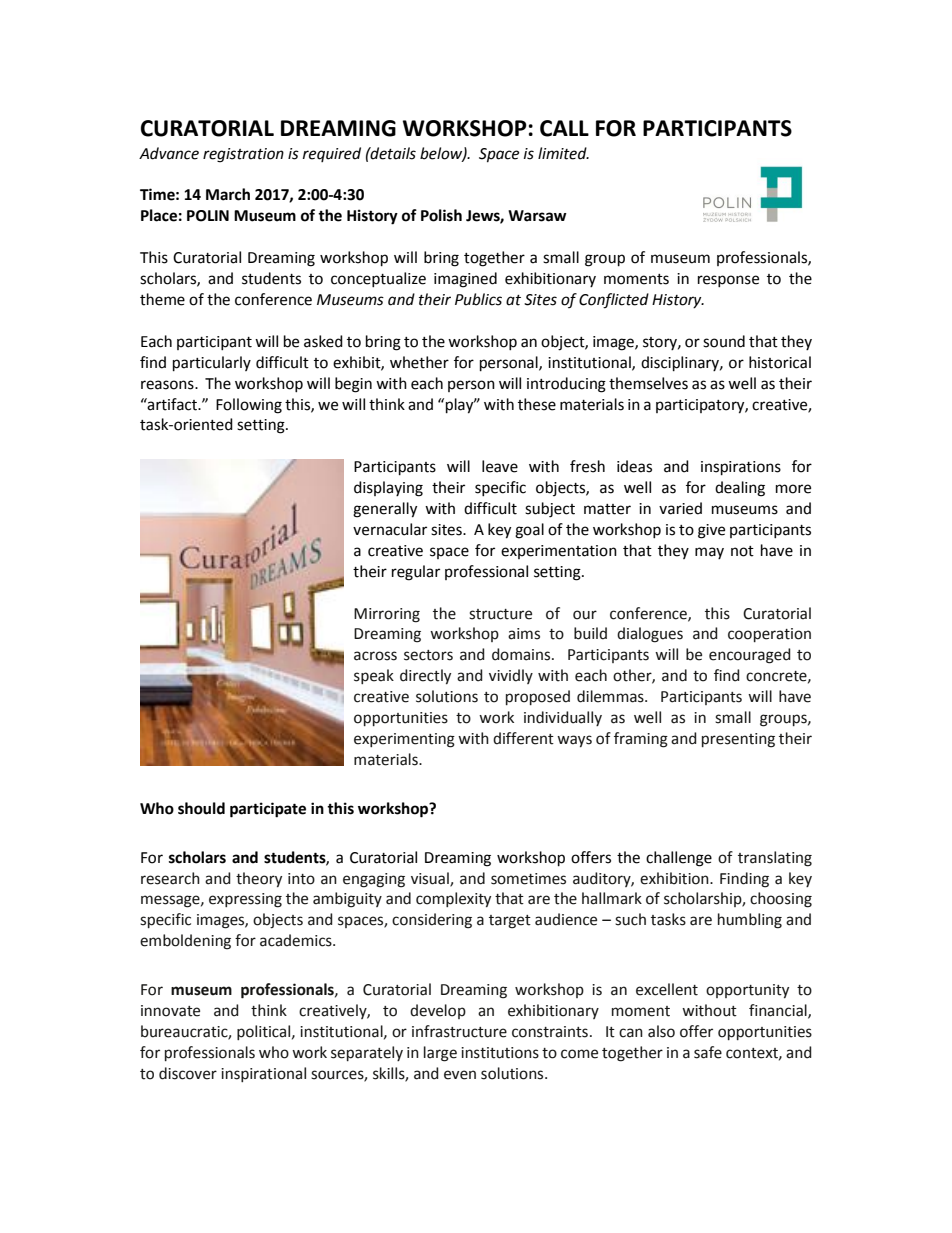  I want to click on sound, so click(724, 341).
